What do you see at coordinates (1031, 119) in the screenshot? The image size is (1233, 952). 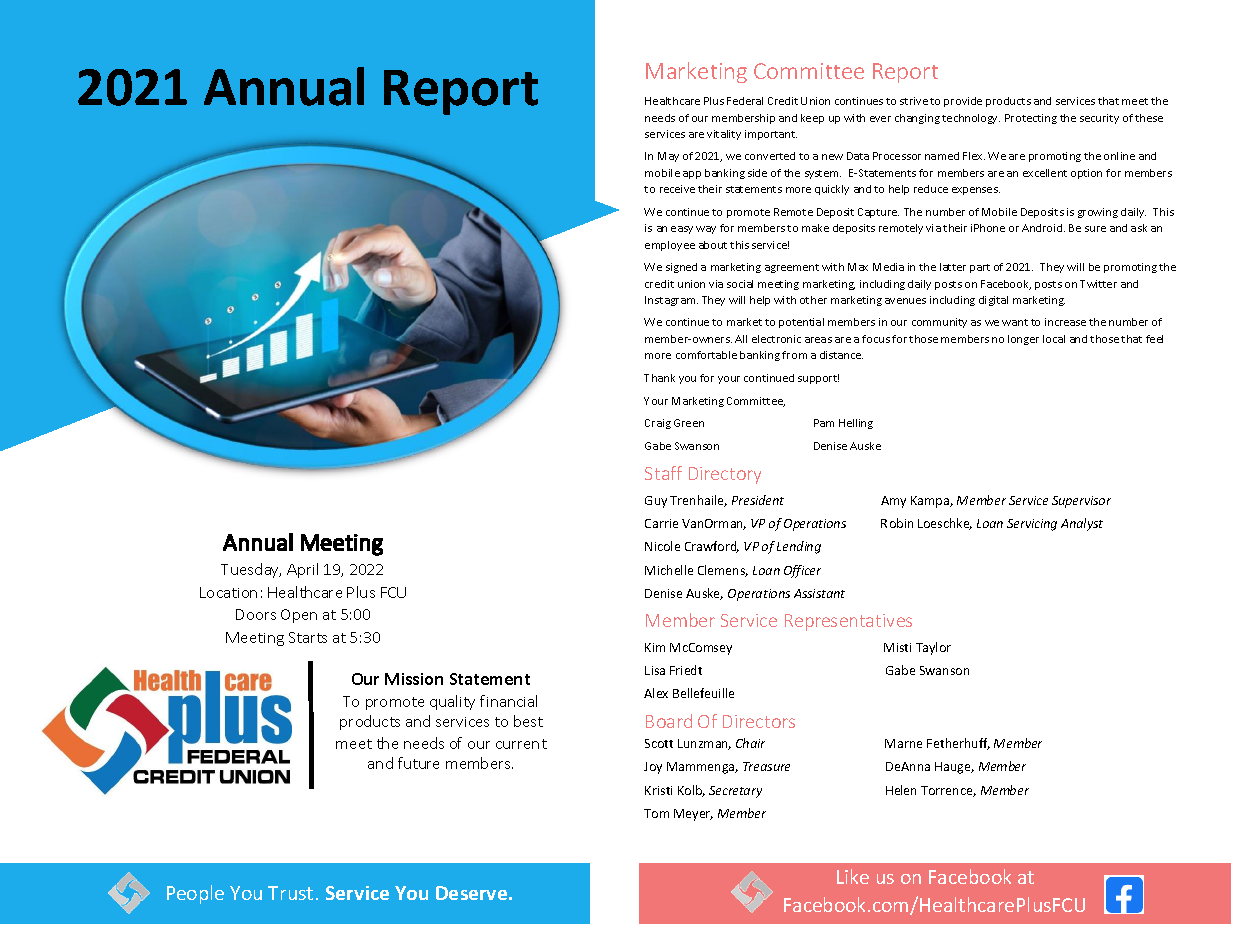 I see `Protecting` at bounding box center [1031, 119].
